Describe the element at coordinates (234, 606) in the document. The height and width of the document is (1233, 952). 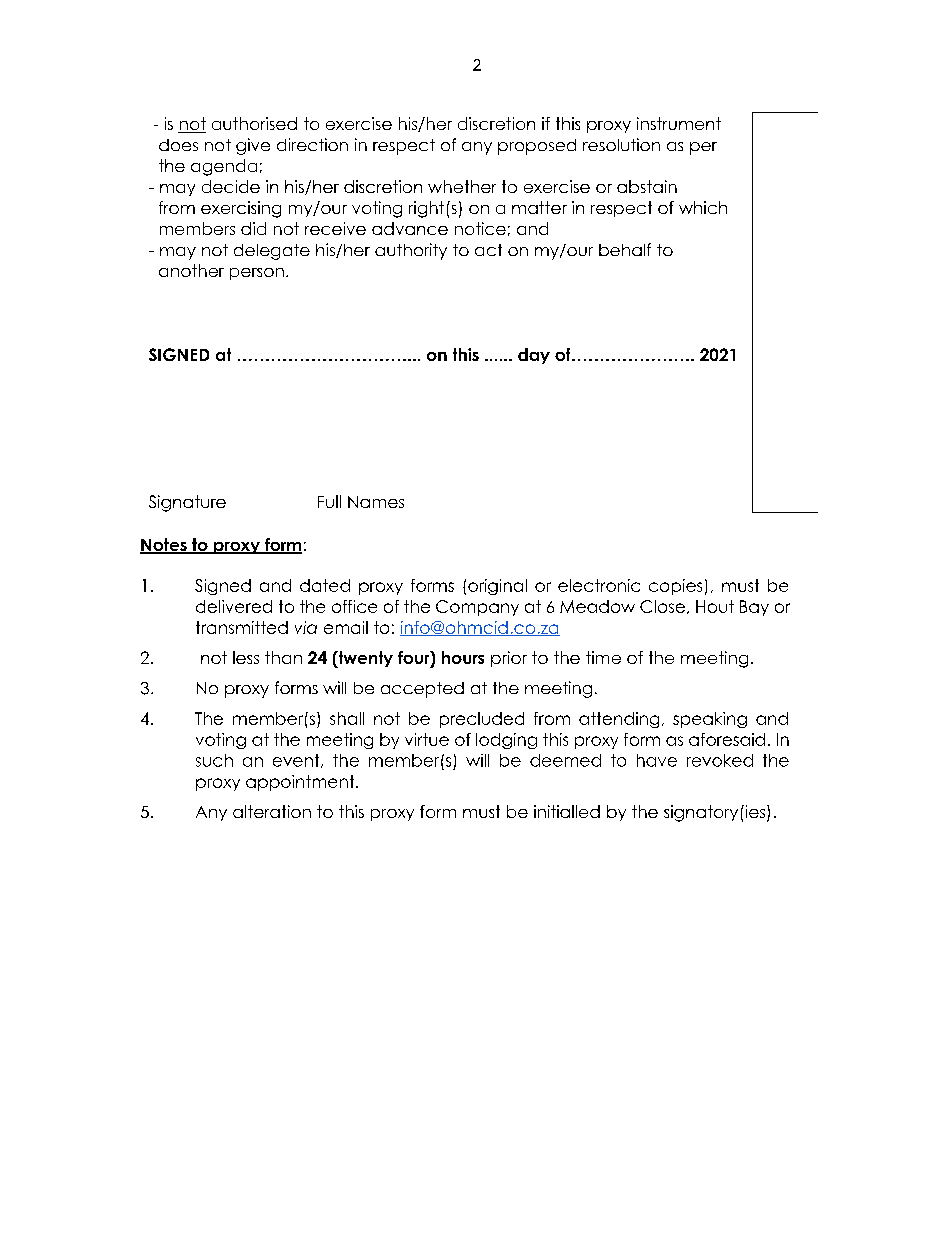
I see `delivered` at that location.
